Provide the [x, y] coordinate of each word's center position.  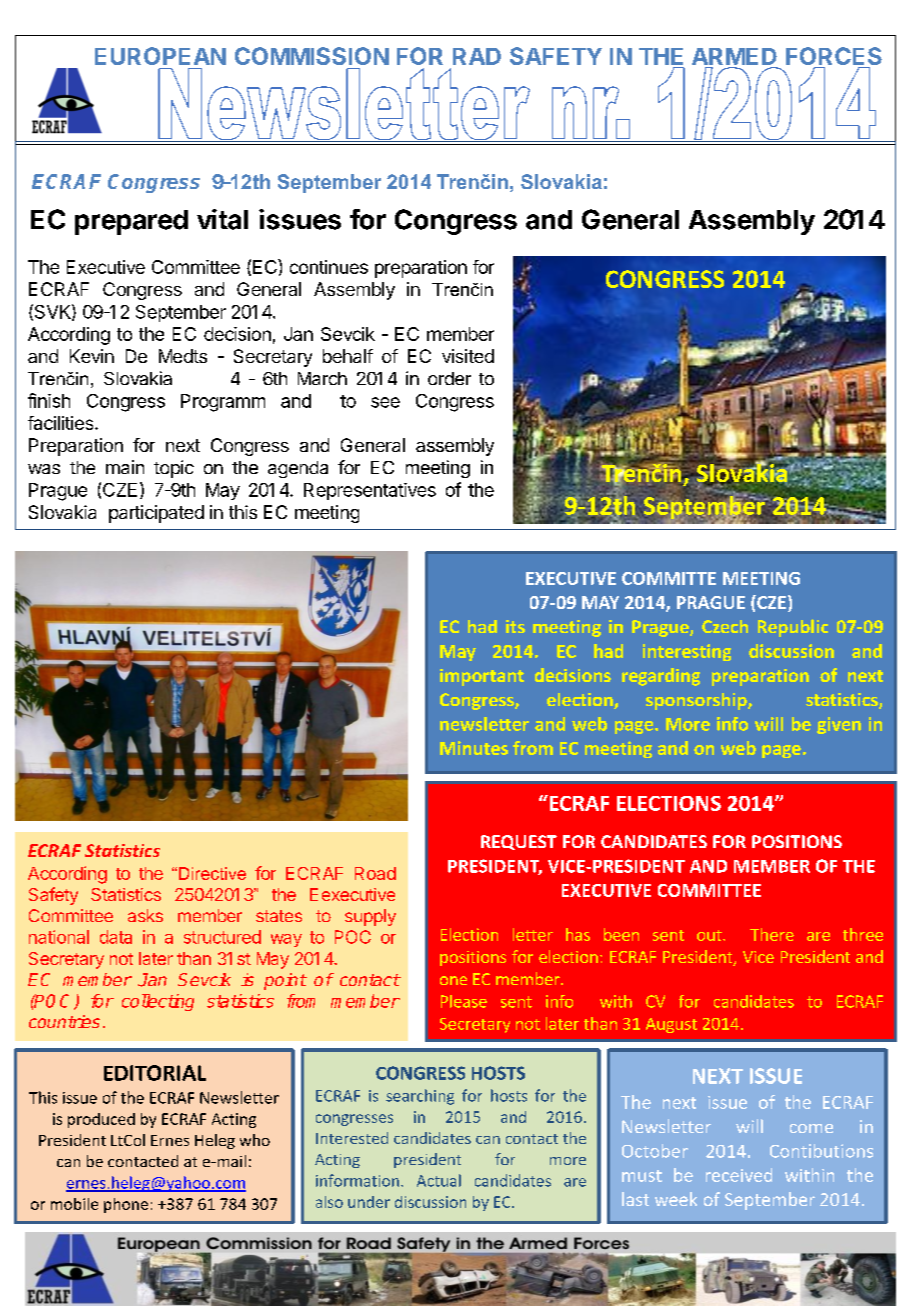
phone [126, 1205]
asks [145, 915]
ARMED [734, 56]
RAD [477, 56]
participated [156, 514]
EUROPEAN [160, 56]
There [772, 934]
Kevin [92, 356]
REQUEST [519, 842]
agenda [298, 469]
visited [468, 356]
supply [370, 917]
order [449, 378]
